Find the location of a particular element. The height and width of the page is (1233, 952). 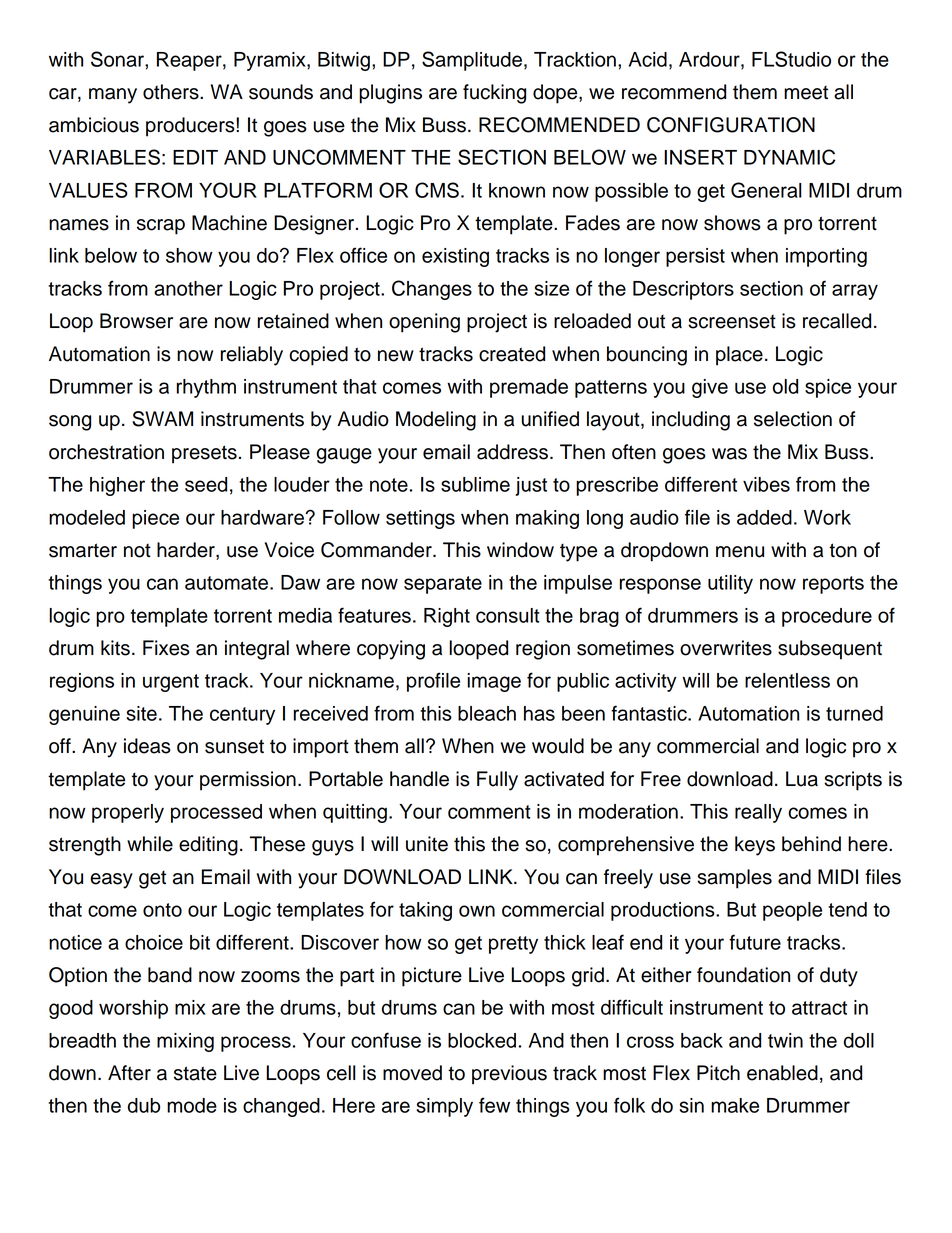

enabled is located at coordinates (782, 1073).
